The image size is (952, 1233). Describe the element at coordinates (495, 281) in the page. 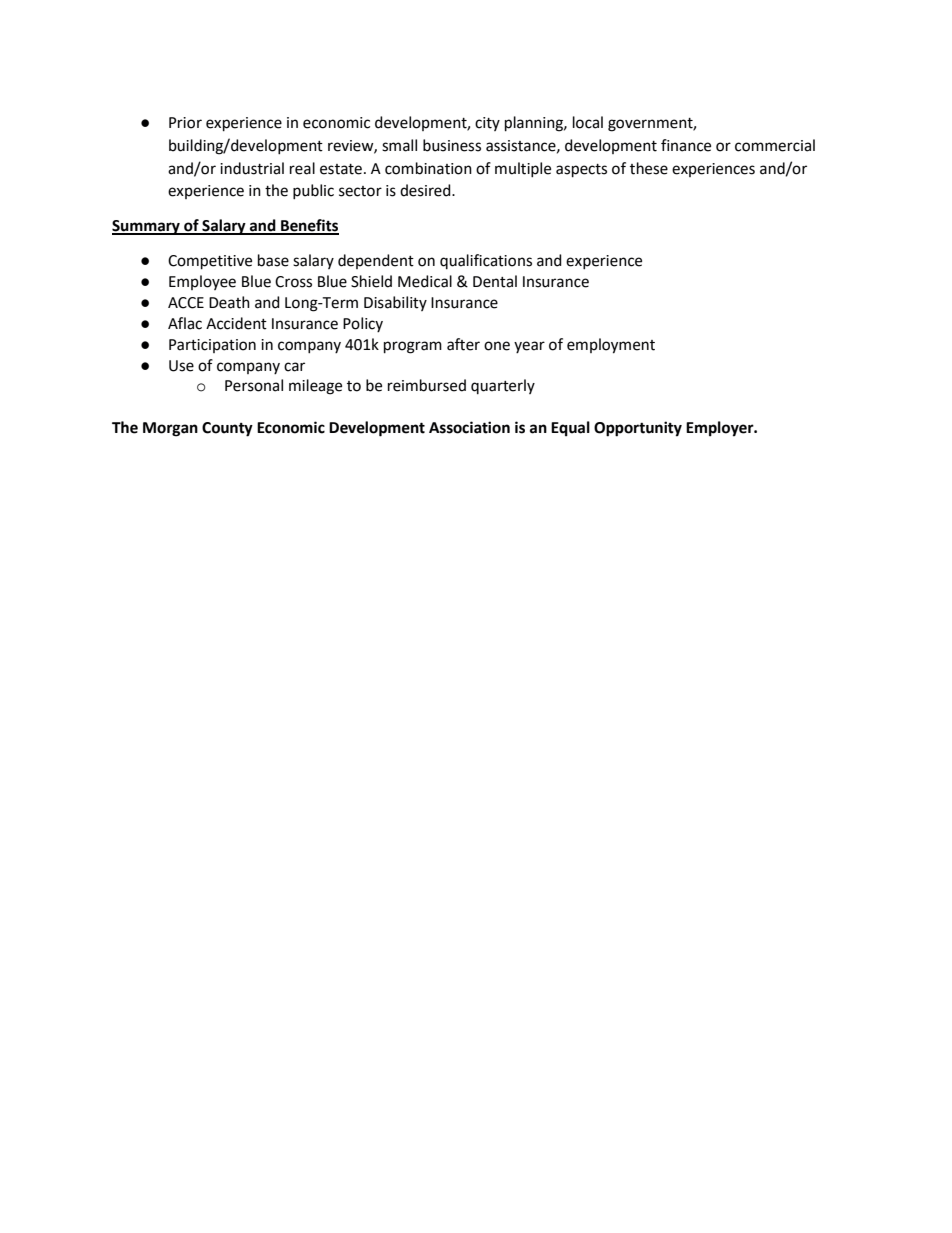

I see `Dental` at that location.
